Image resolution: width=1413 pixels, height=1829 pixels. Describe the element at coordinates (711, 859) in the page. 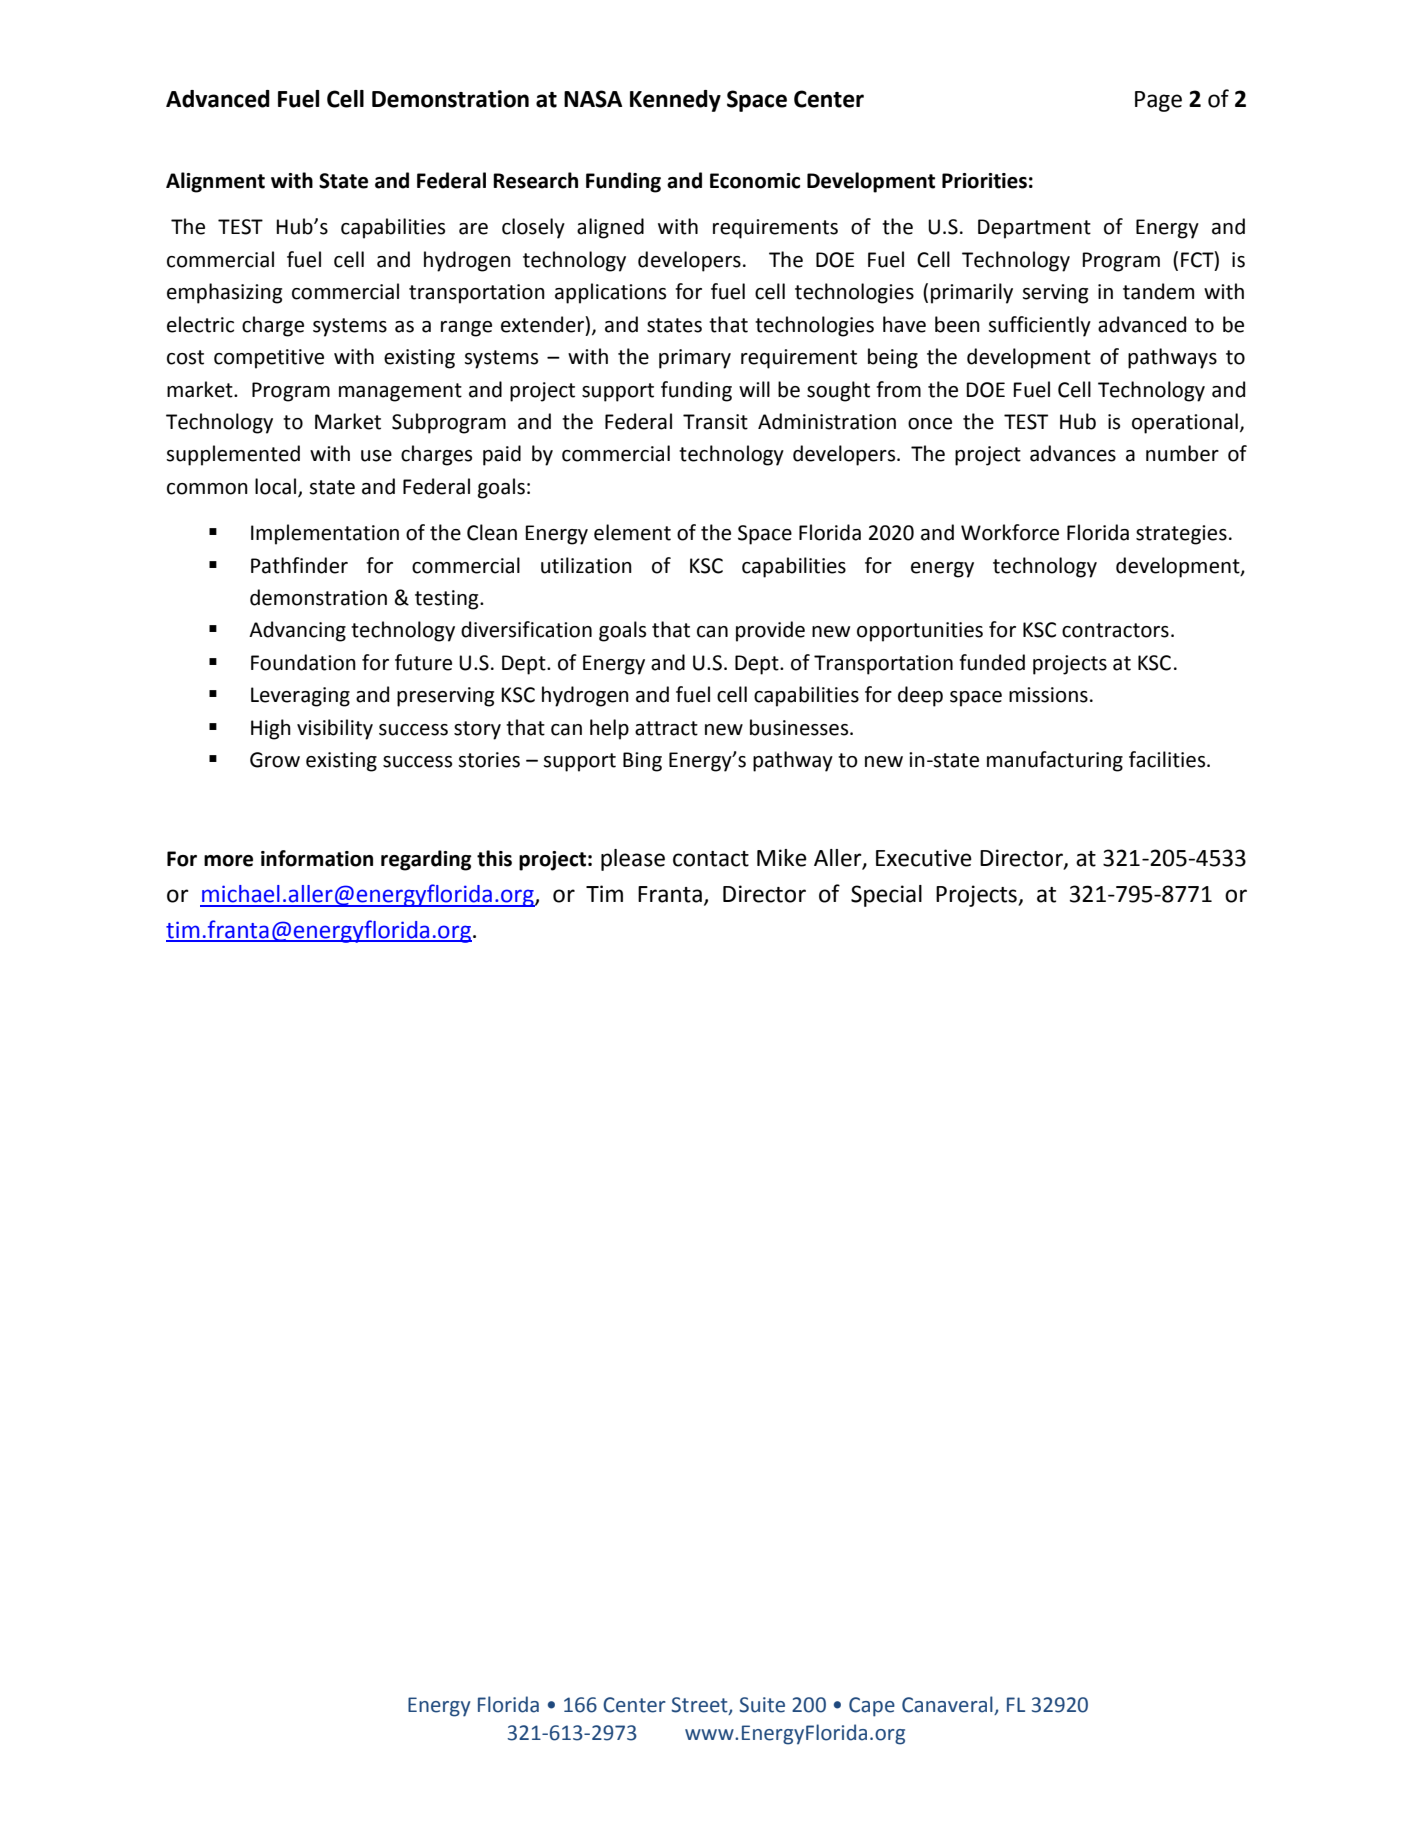

I see `contact` at that location.
